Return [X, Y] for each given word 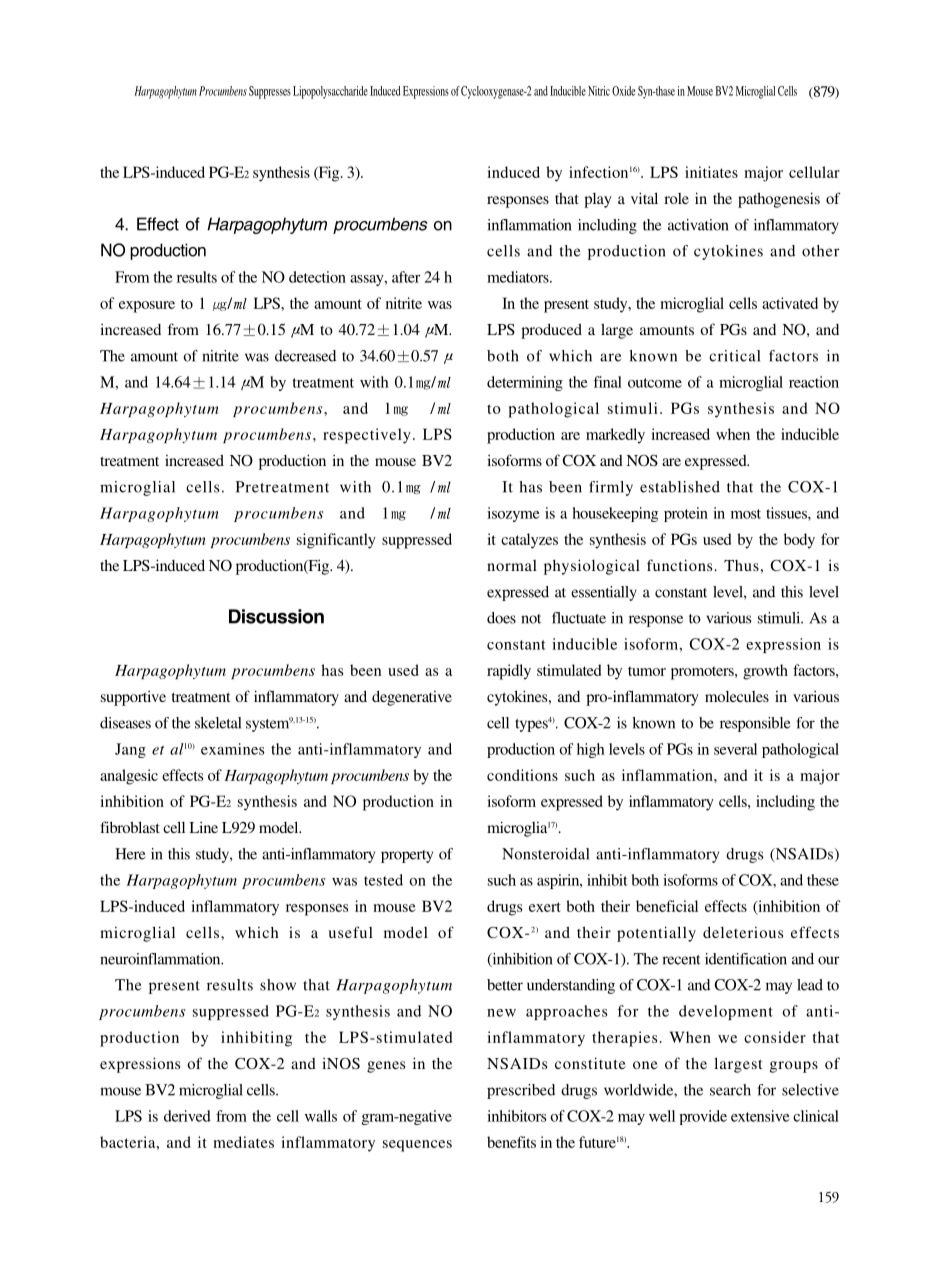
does [501, 618]
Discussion [276, 616]
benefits [511, 1142]
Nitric [599, 91]
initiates [711, 172]
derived [187, 1116]
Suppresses [270, 92]
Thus [741, 565]
